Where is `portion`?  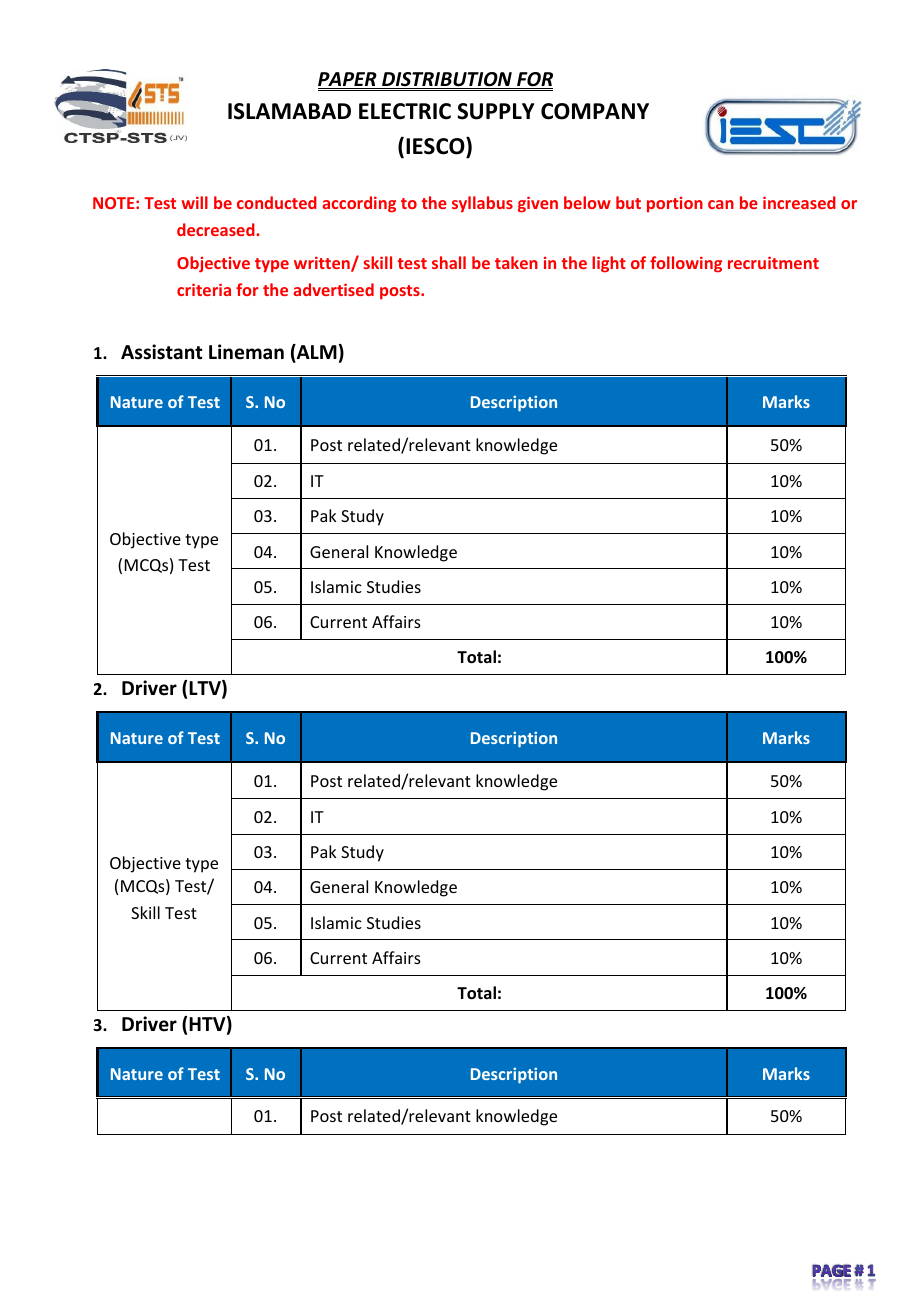 portion is located at coordinates (675, 204).
